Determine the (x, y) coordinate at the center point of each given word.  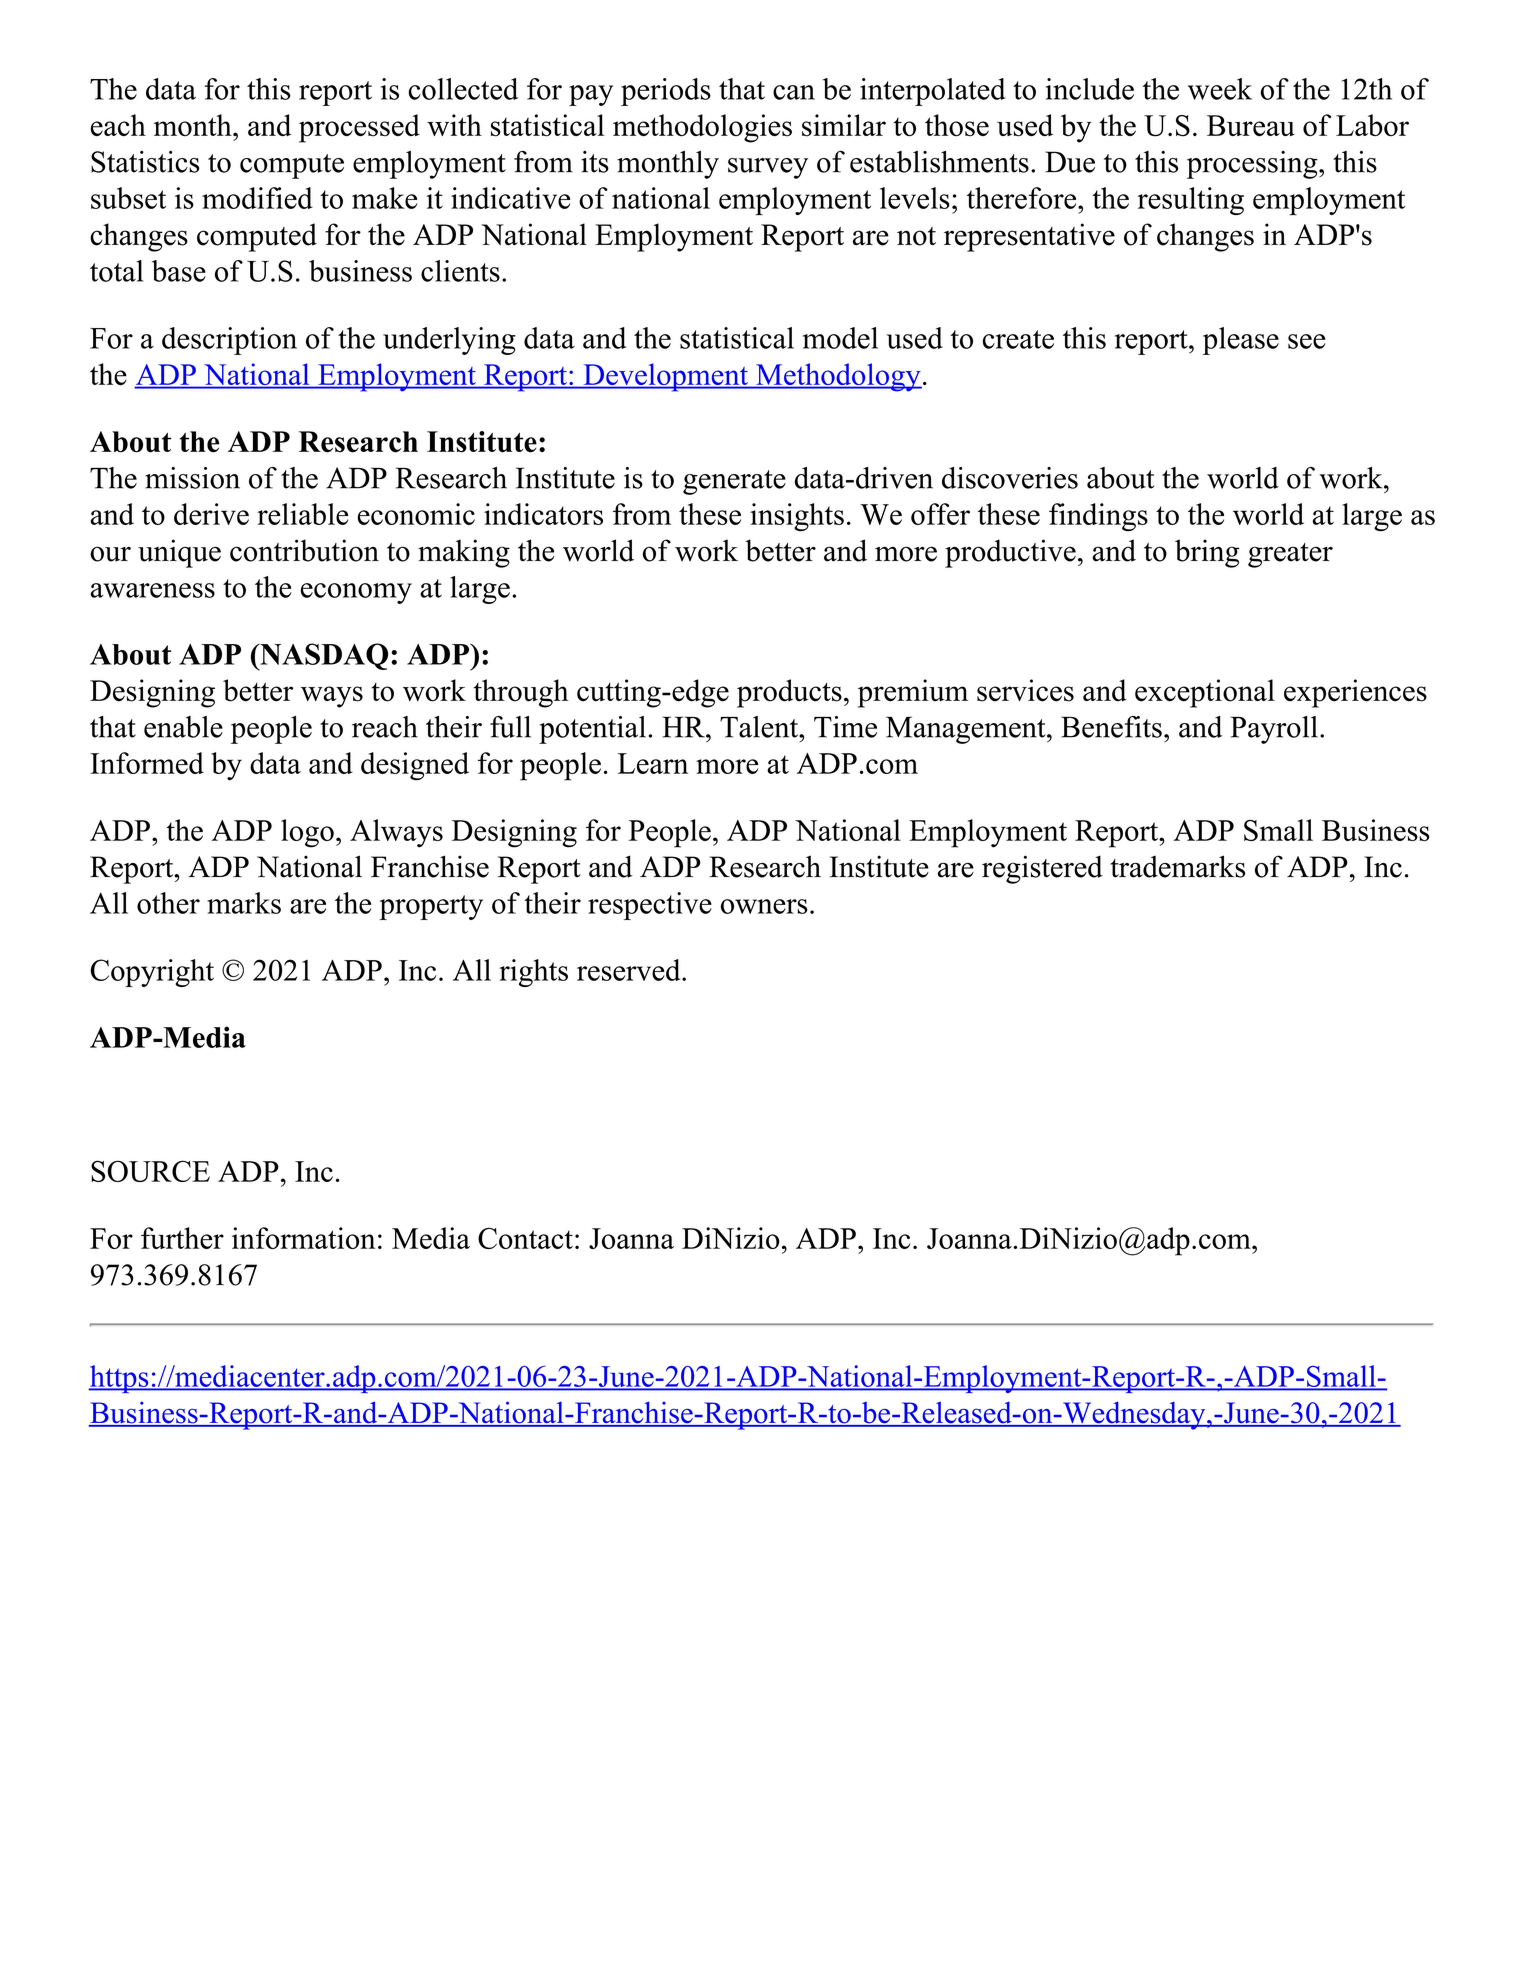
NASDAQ (323, 657)
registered (1042, 869)
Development (666, 377)
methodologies (702, 128)
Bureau (1251, 125)
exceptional (1205, 693)
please (1241, 341)
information (303, 1238)
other (168, 903)
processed (359, 128)
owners (764, 906)
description (229, 341)
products (789, 693)
